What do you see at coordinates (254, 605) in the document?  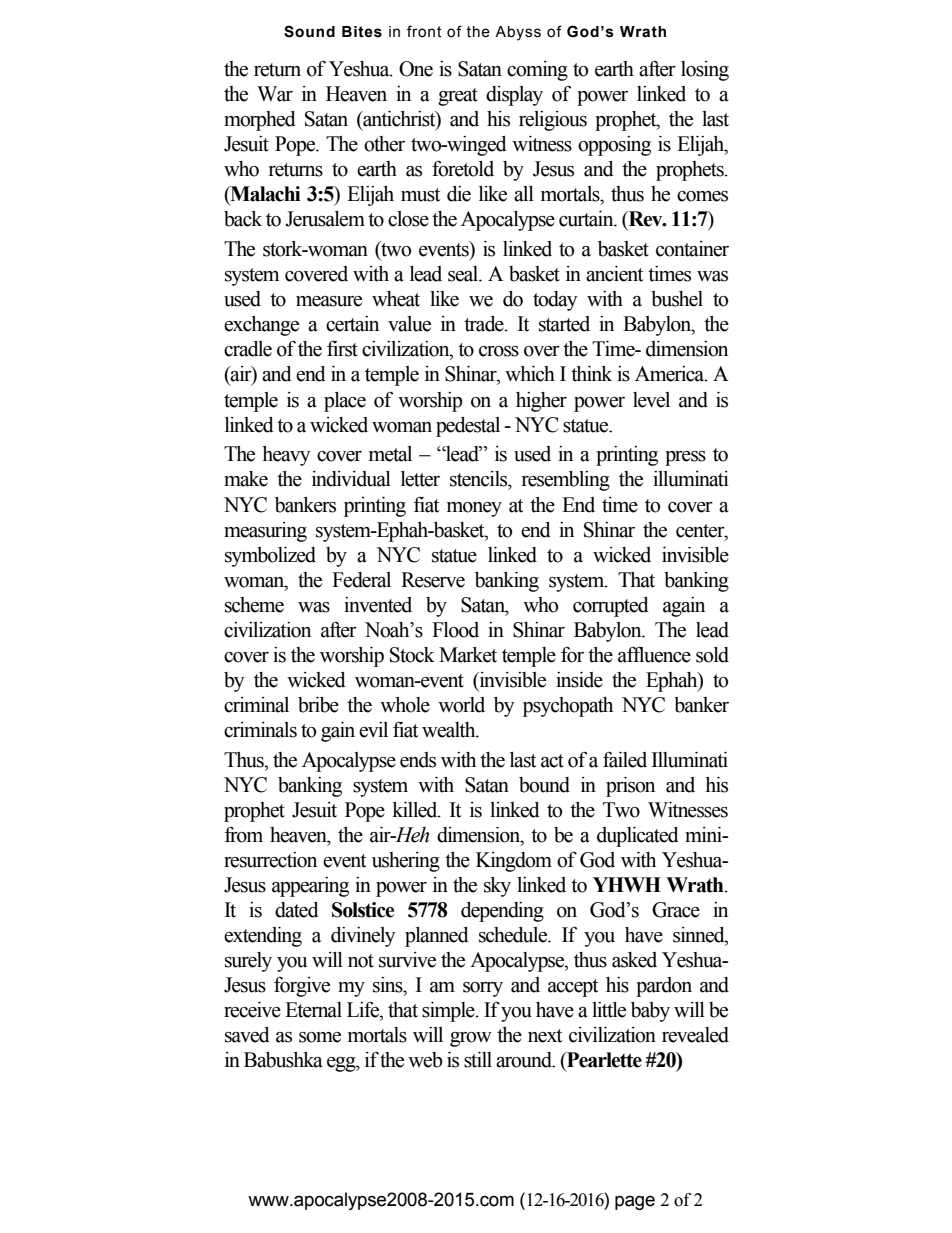 I see `scheme` at bounding box center [254, 605].
